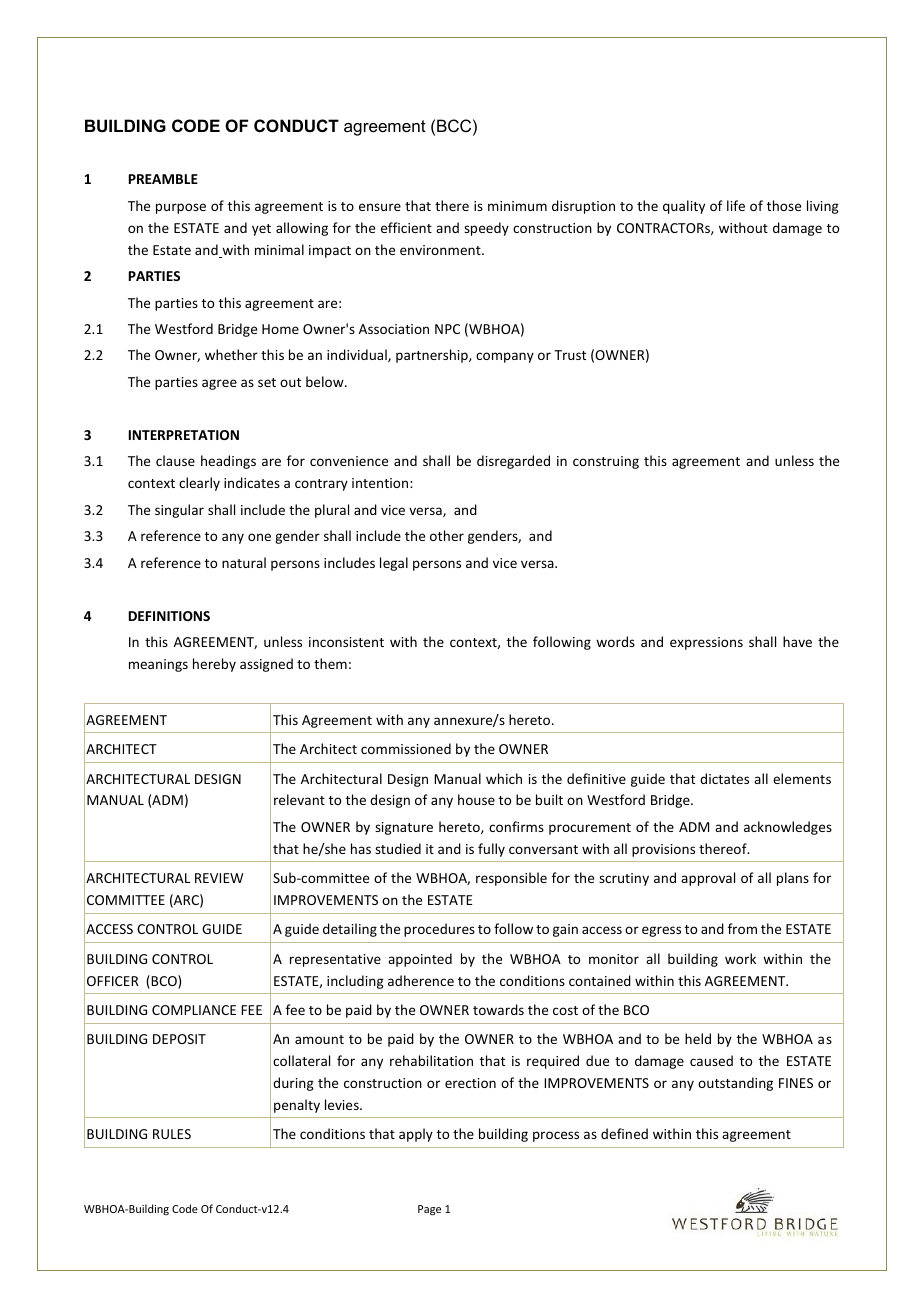  What do you see at coordinates (406, 748) in the screenshot?
I see `commissioned` at bounding box center [406, 748].
